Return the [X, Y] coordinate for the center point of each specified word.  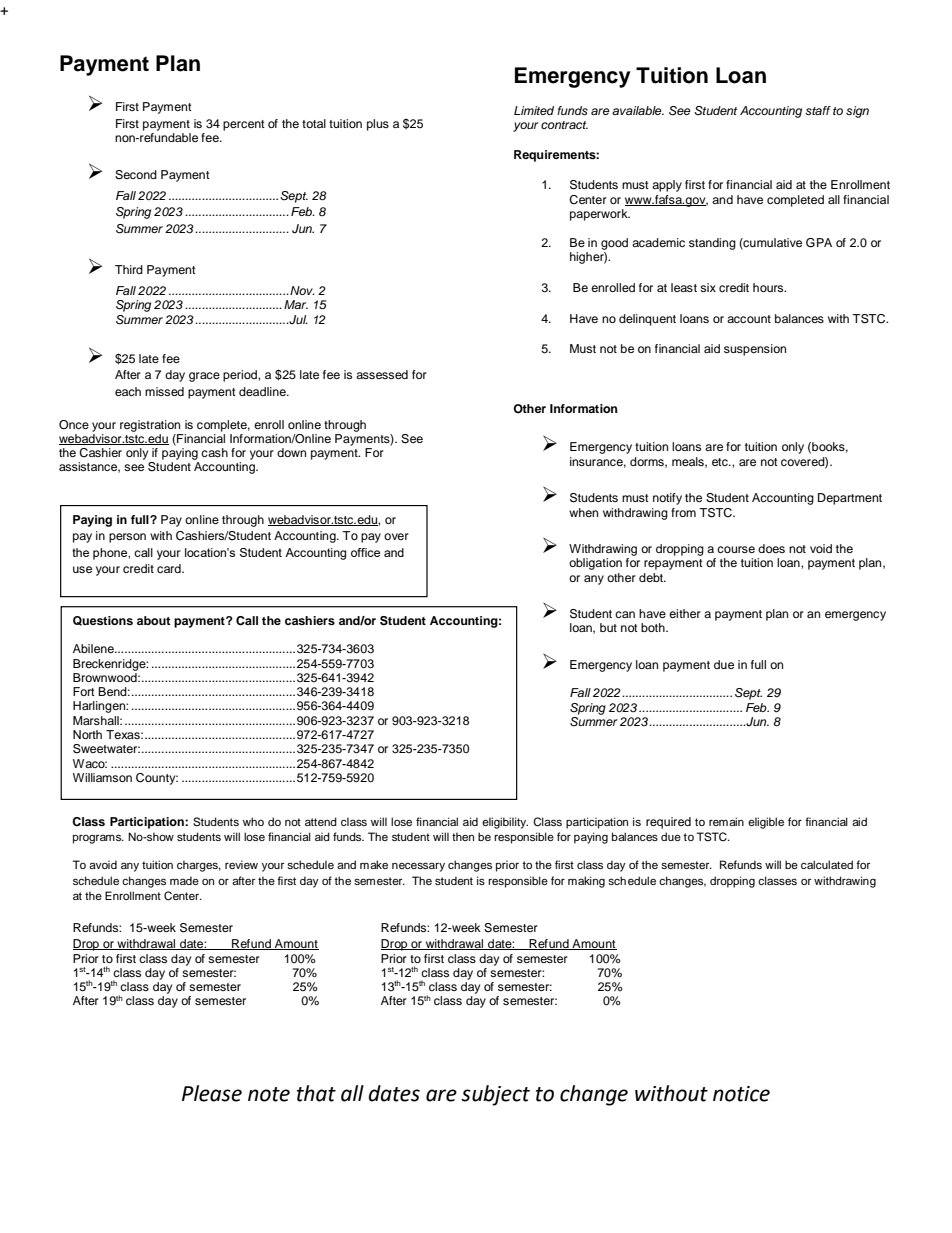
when [583, 512]
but [608, 627]
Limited [534, 110]
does [771, 548]
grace [204, 377]
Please [212, 1093]
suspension [755, 350]
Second [136, 175]
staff [818, 110]
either [685, 613]
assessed [382, 374]
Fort [84, 691]
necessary [418, 867]
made [184, 880]
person [127, 538]
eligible [766, 823]
